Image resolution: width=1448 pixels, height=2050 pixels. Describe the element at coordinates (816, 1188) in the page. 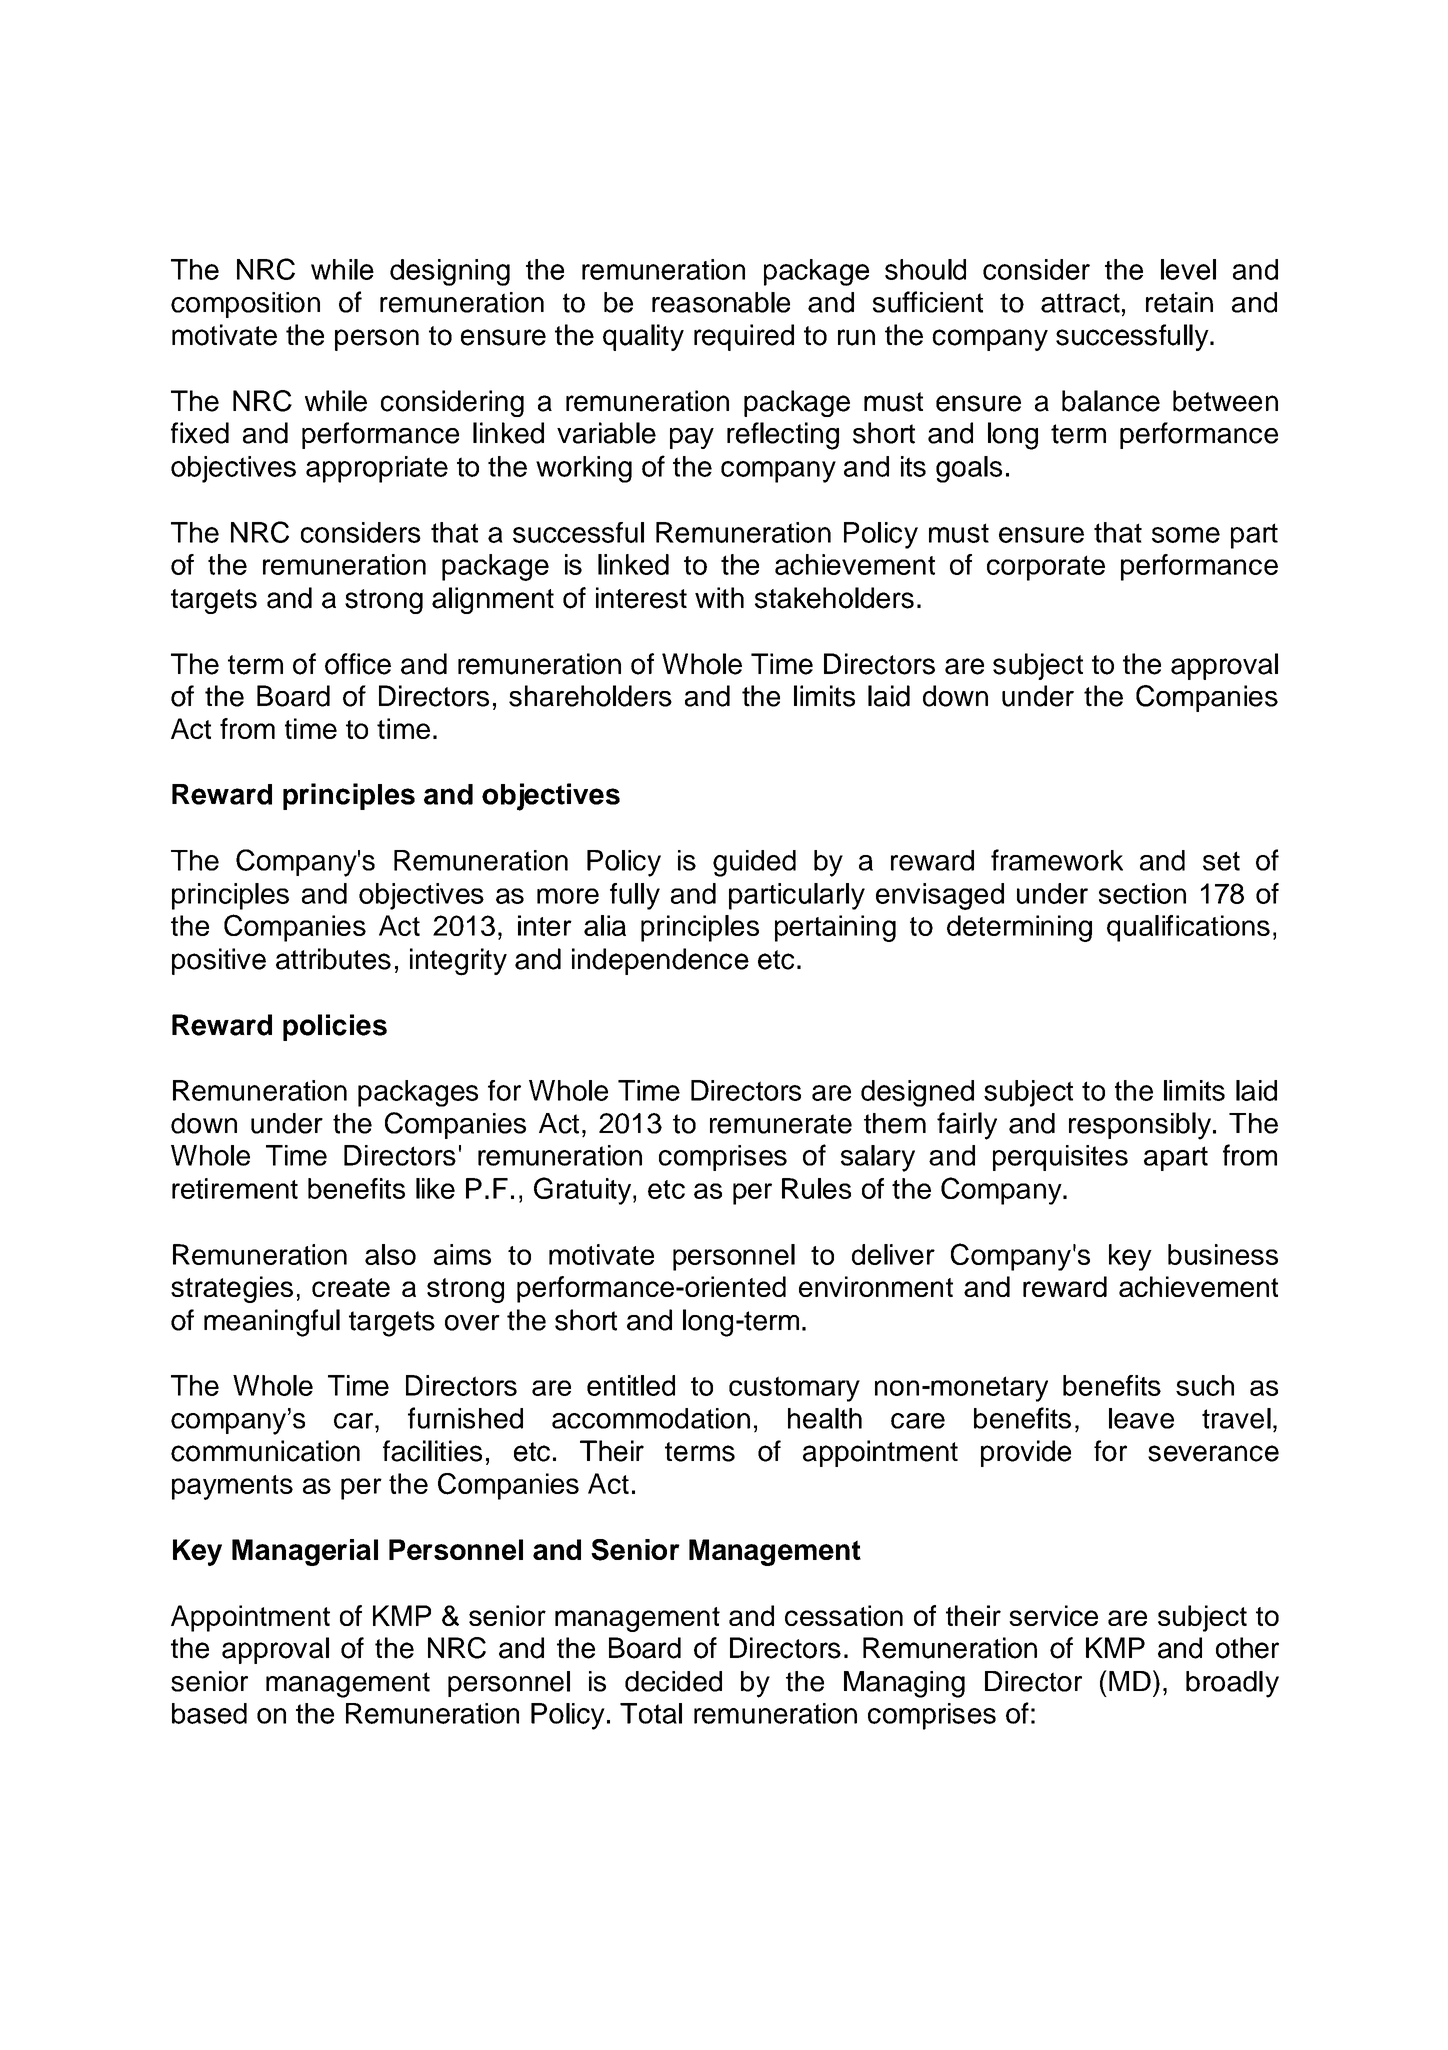

I see `Rules` at that location.
